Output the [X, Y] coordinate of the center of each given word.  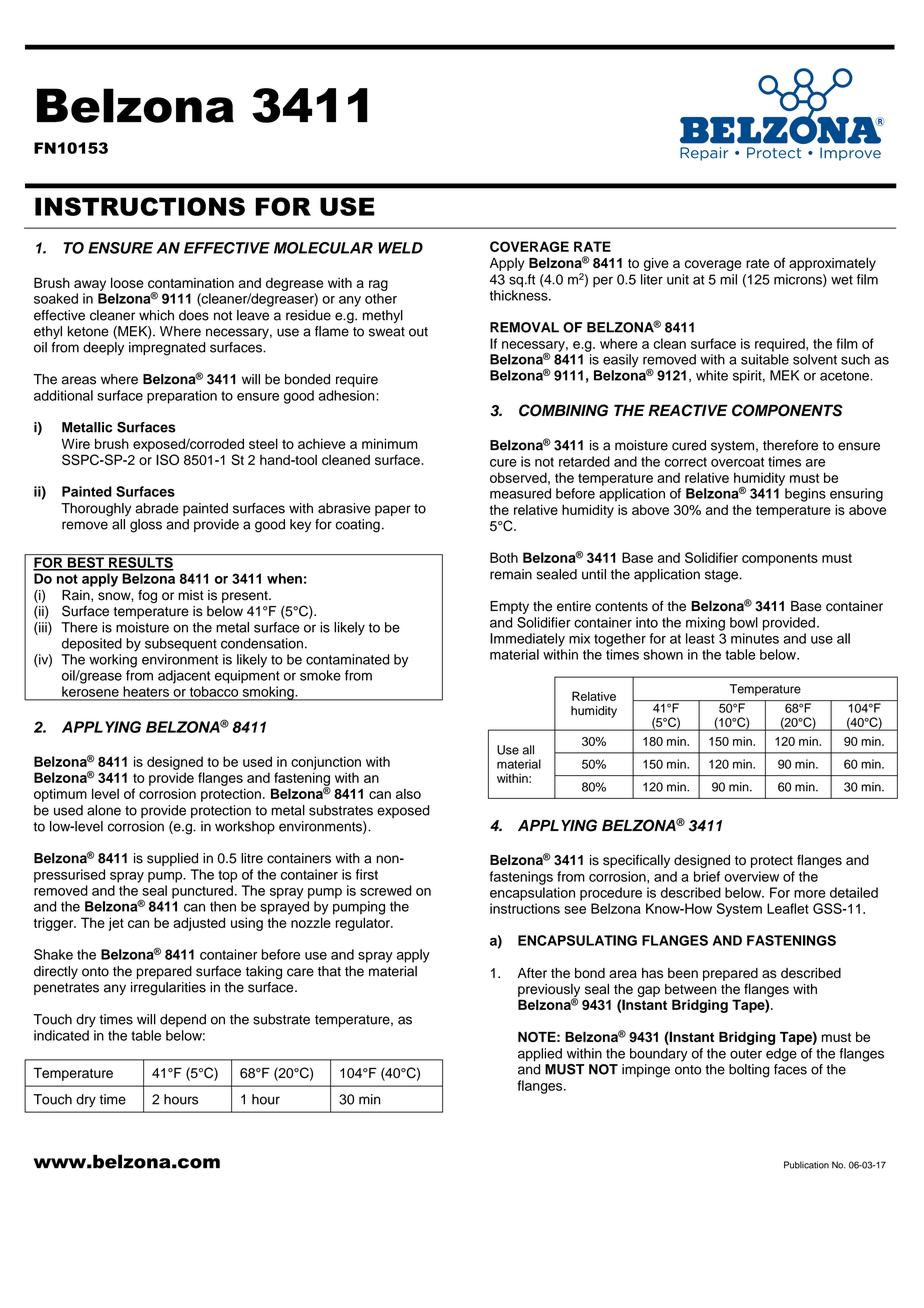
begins [805, 495]
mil [728, 279]
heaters [146, 691]
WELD [400, 248]
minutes [755, 638]
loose [127, 282]
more [810, 894]
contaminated [347, 659]
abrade [156, 508]
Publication [806, 1165]
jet [116, 924]
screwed [385, 890]
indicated [61, 1035]
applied [540, 1055]
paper [393, 510]
